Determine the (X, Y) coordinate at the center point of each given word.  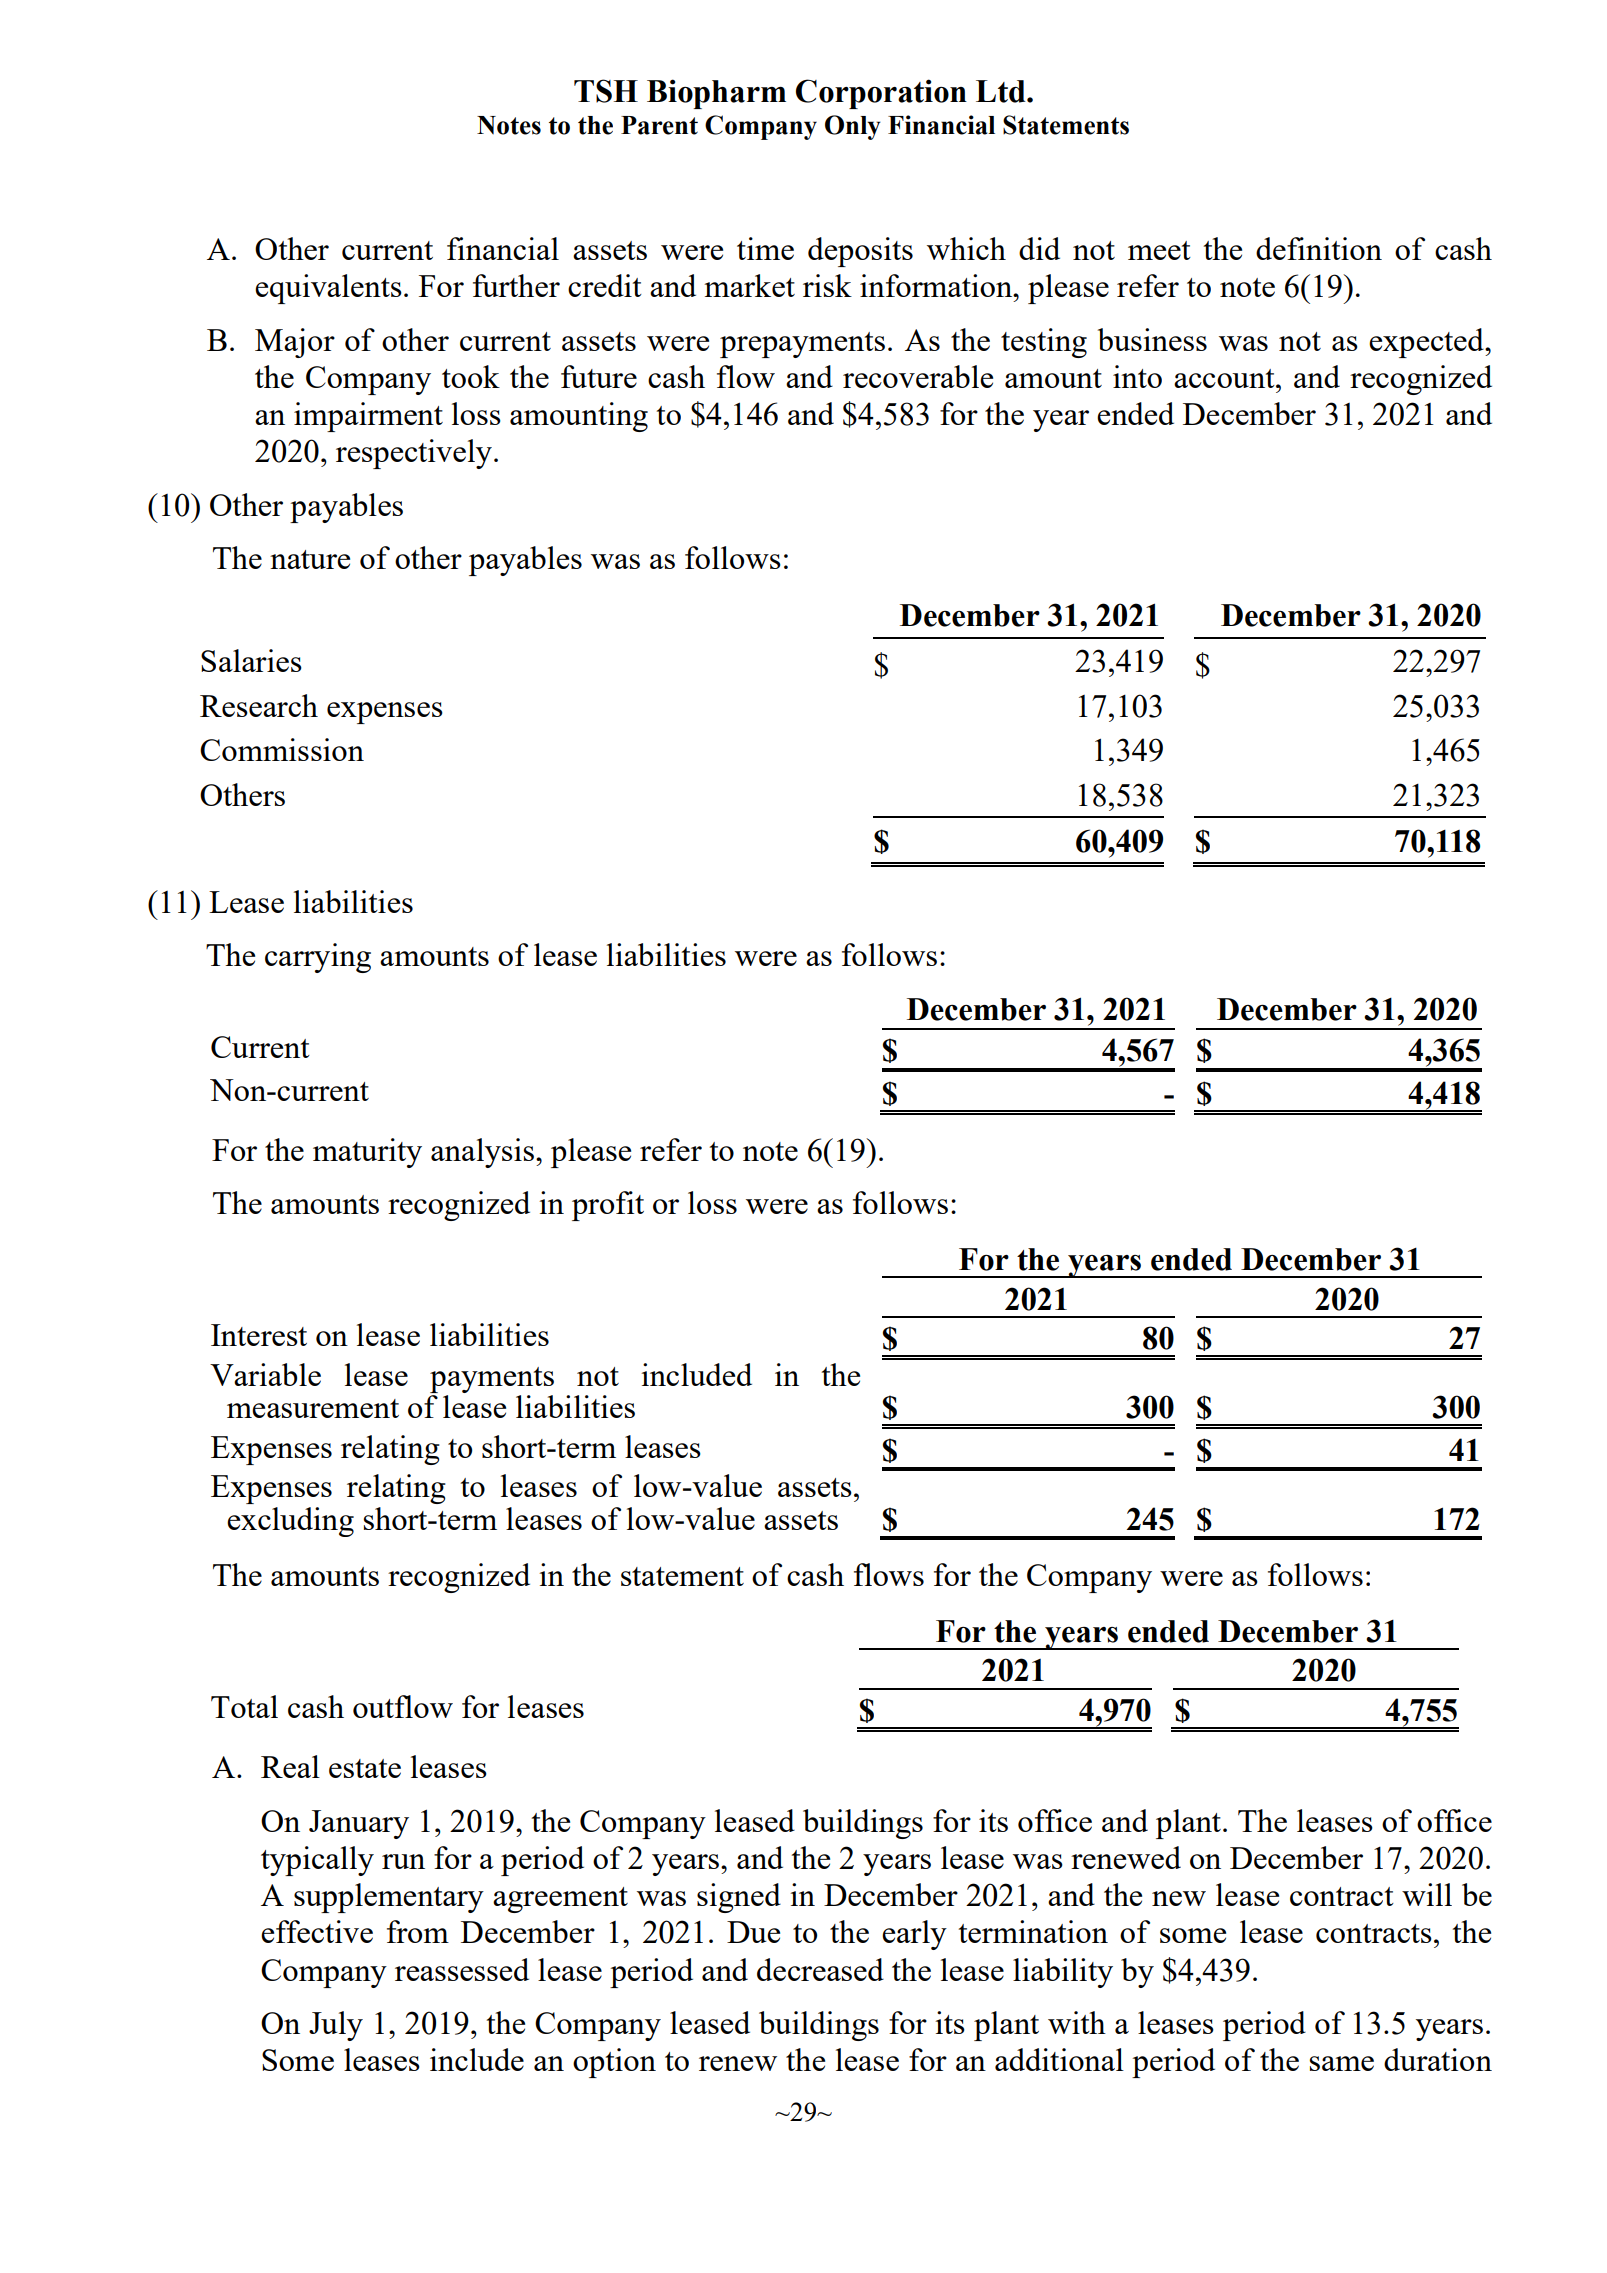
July (336, 2026)
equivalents (328, 289)
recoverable (918, 376)
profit (608, 1206)
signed (739, 1898)
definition (1319, 248)
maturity (367, 1153)
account (1225, 378)
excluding (290, 1522)
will (1427, 1894)
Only (853, 127)
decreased (820, 1969)
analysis (482, 1153)
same (1342, 2063)
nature (310, 559)
